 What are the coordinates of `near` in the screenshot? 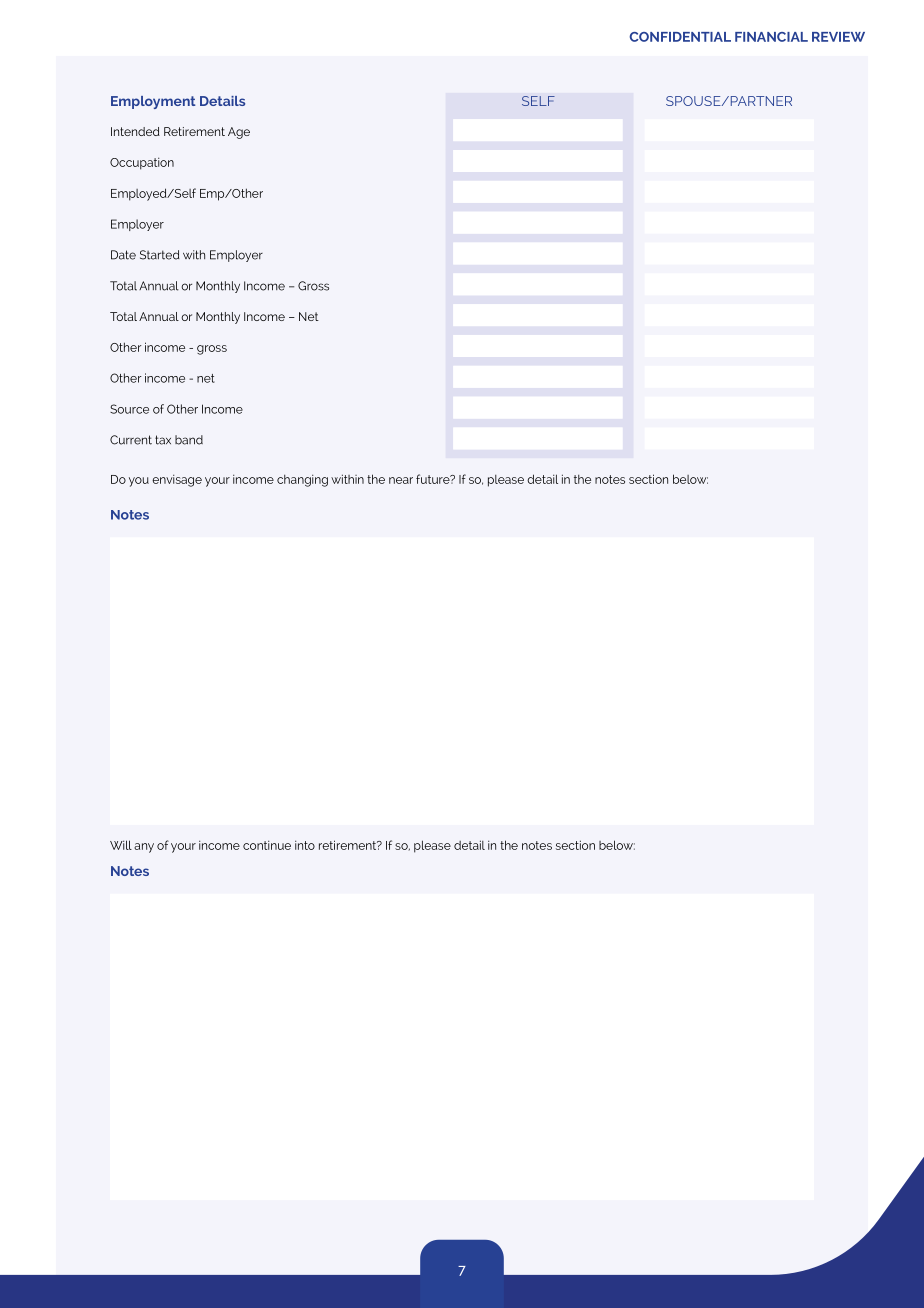 It's located at (401, 480).
